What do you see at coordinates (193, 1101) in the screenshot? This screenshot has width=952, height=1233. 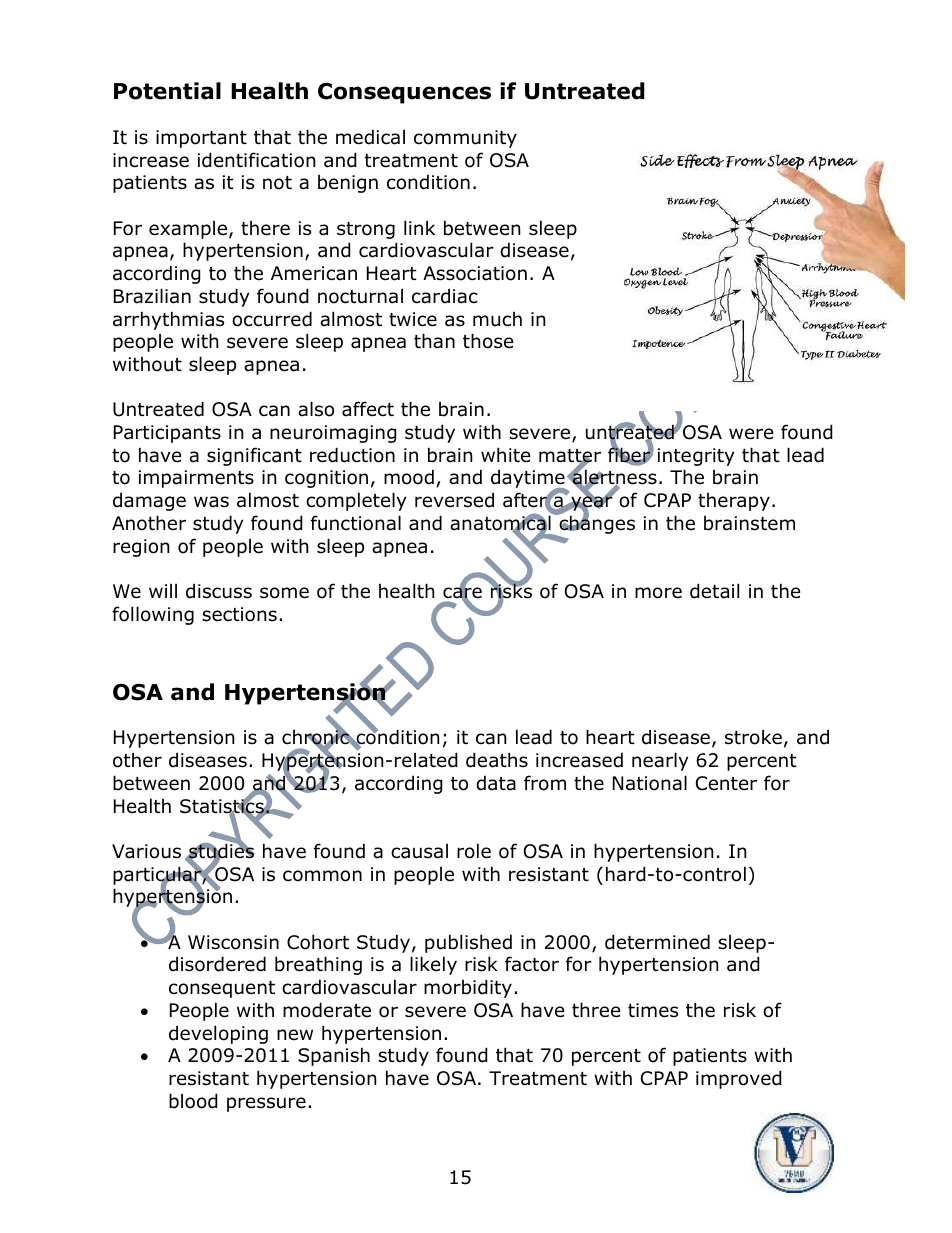 I see `blood` at bounding box center [193, 1101].
